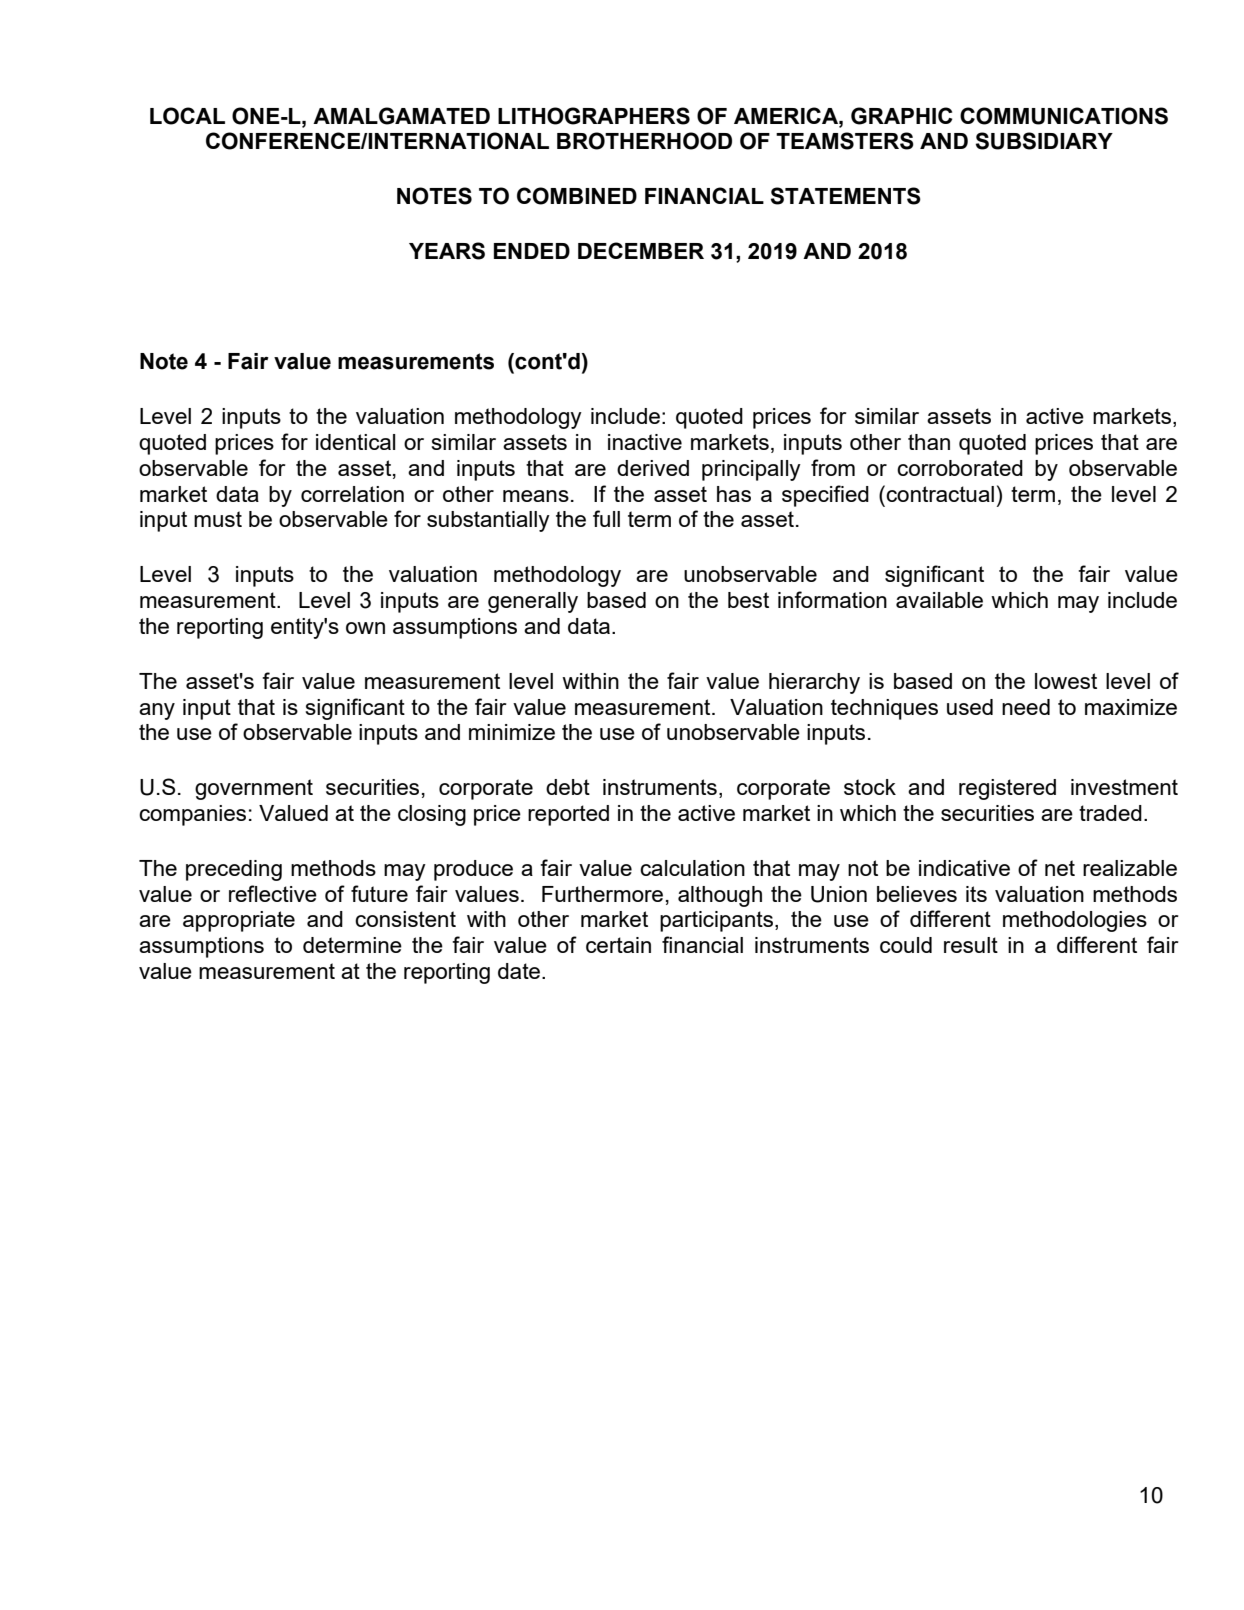 Image resolution: width=1244 pixels, height=1610 pixels. I want to click on appropriate, so click(239, 921).
